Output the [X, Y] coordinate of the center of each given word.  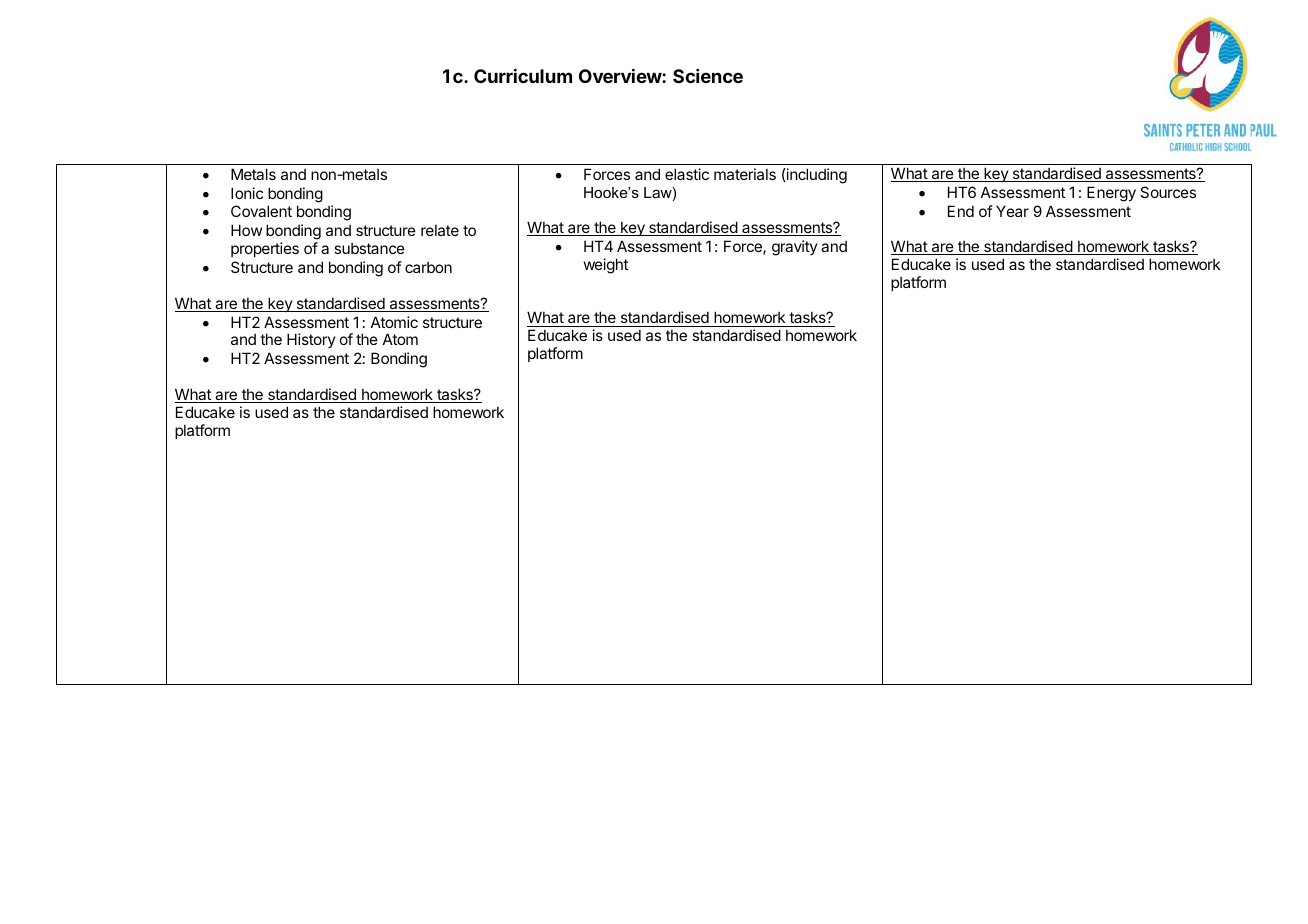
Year [1012, 211]
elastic [687, 174]
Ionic [247, 193]
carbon [428, 267]
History [311, 340]
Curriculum [523, 76]
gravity [795, 248]
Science [708, 76]
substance [369, 248]
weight [606, 266]
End [961, 211]
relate [440, 230]
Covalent [261, 211]
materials [745, 174]
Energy [1111, 194]
